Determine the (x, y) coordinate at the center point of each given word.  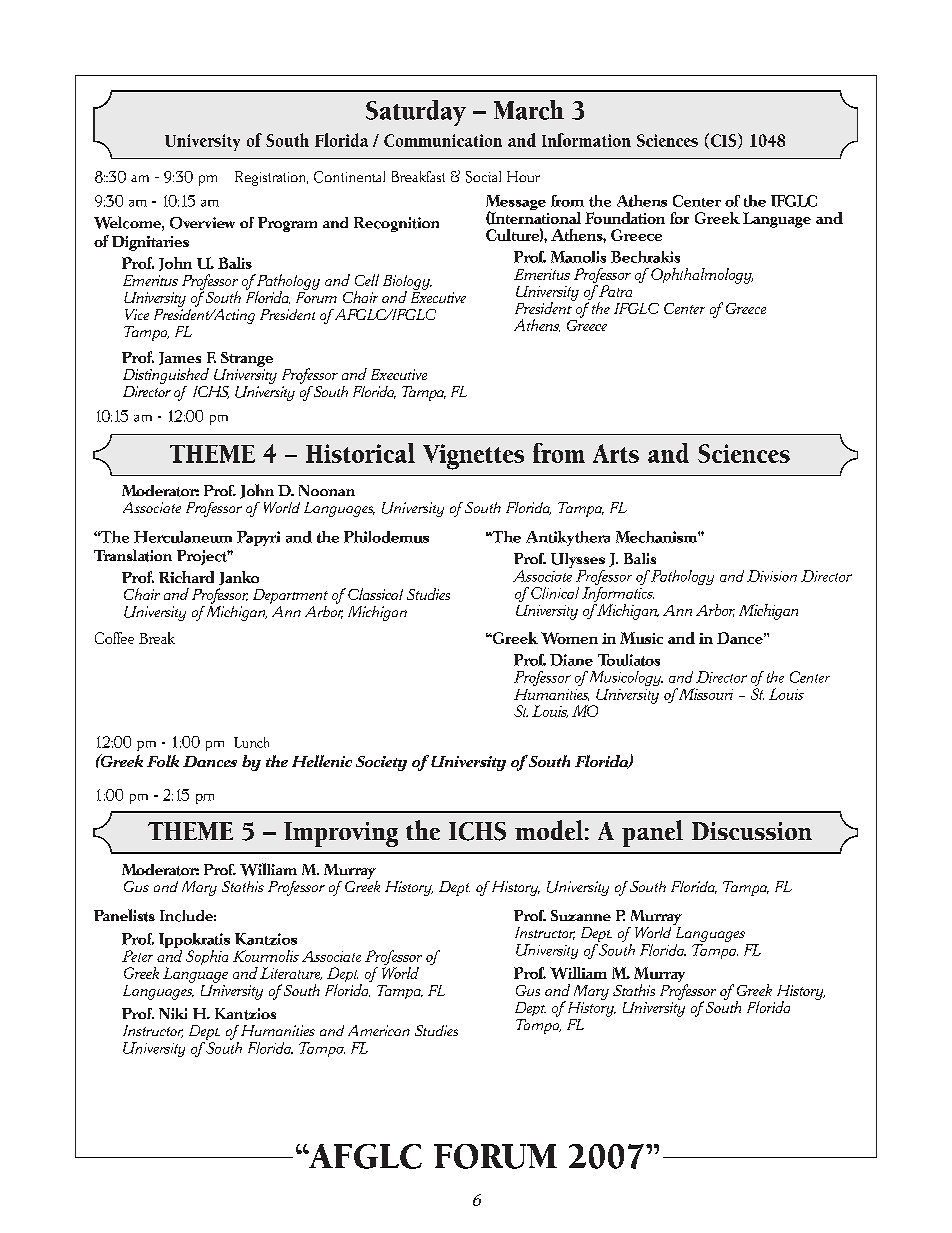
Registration (271, 178)
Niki (173, 1013)
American (379, 1030)
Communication (443, 140)
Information (586, 140)
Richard (186, 577)
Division (772, 576)
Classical (375, 594)
